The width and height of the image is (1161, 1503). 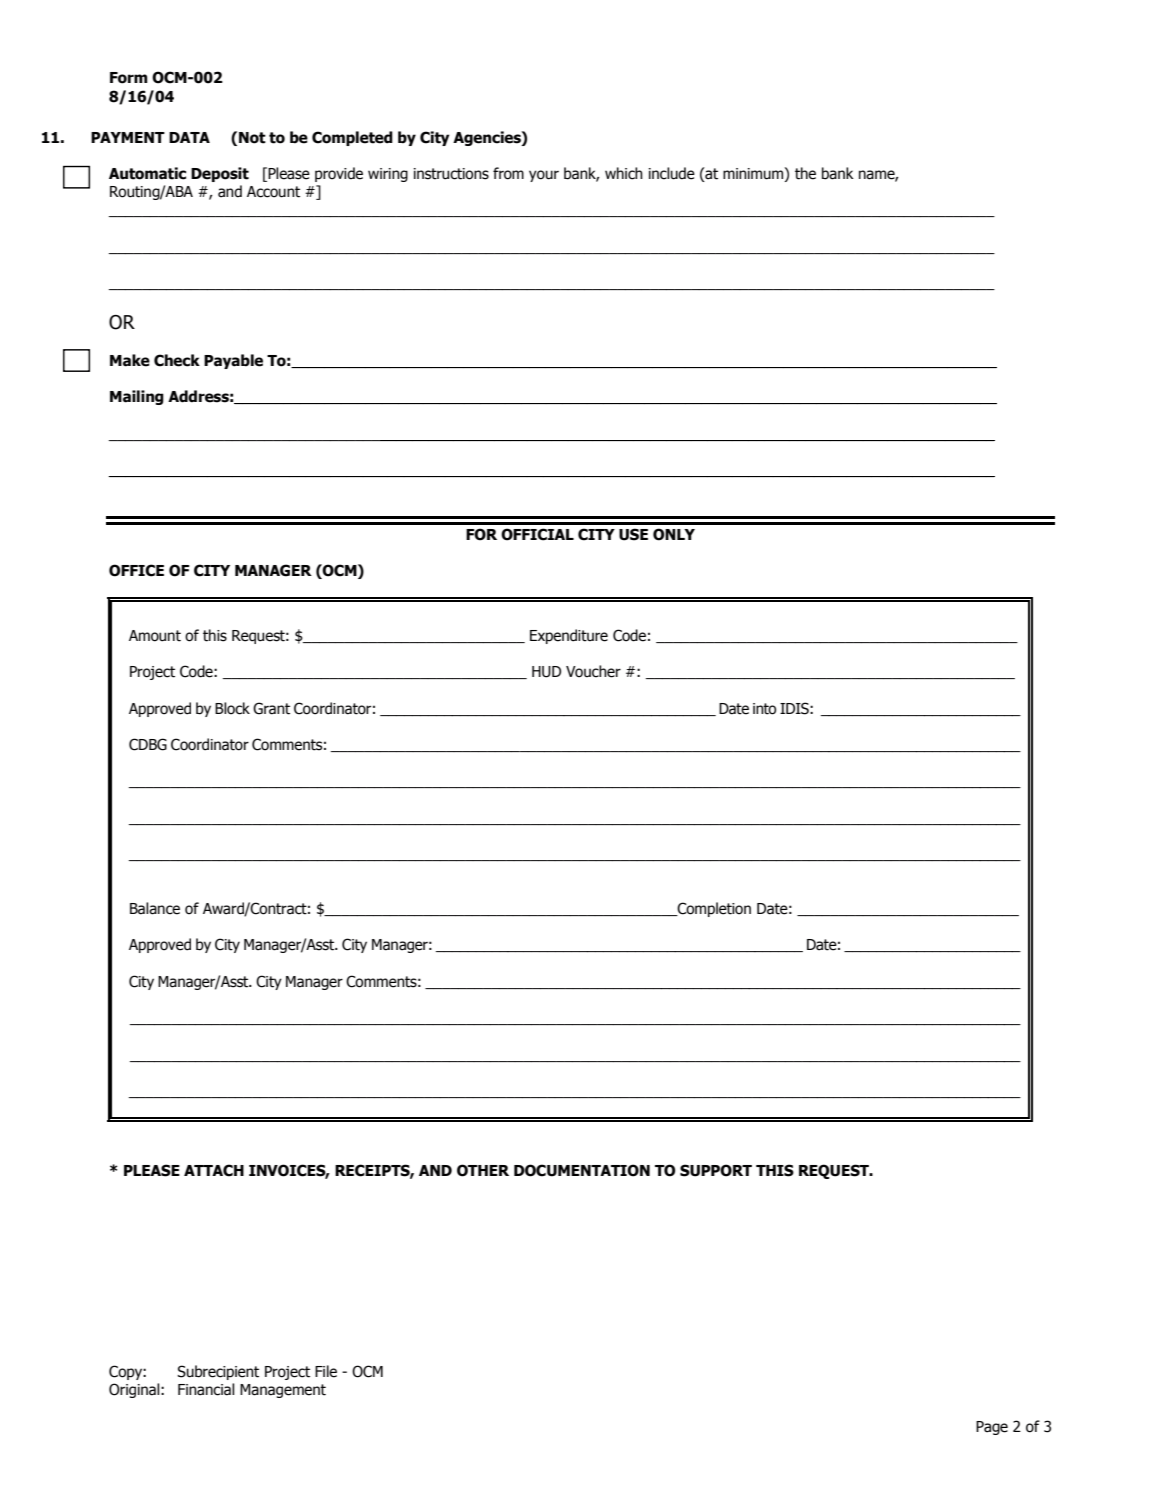 I want to click on Block, so click(x=232, y=708).
